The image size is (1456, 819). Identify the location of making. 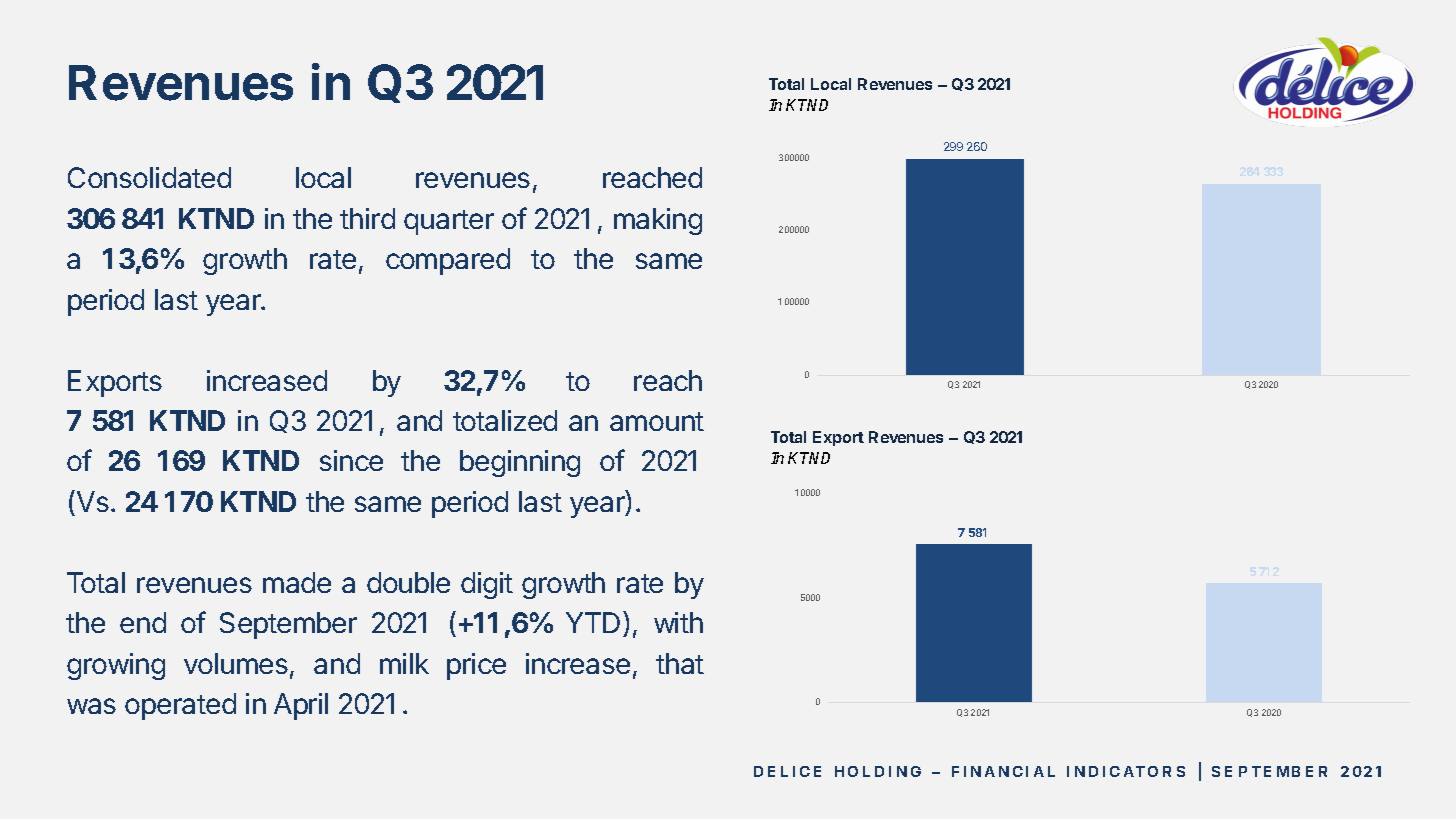
(658, 221).
